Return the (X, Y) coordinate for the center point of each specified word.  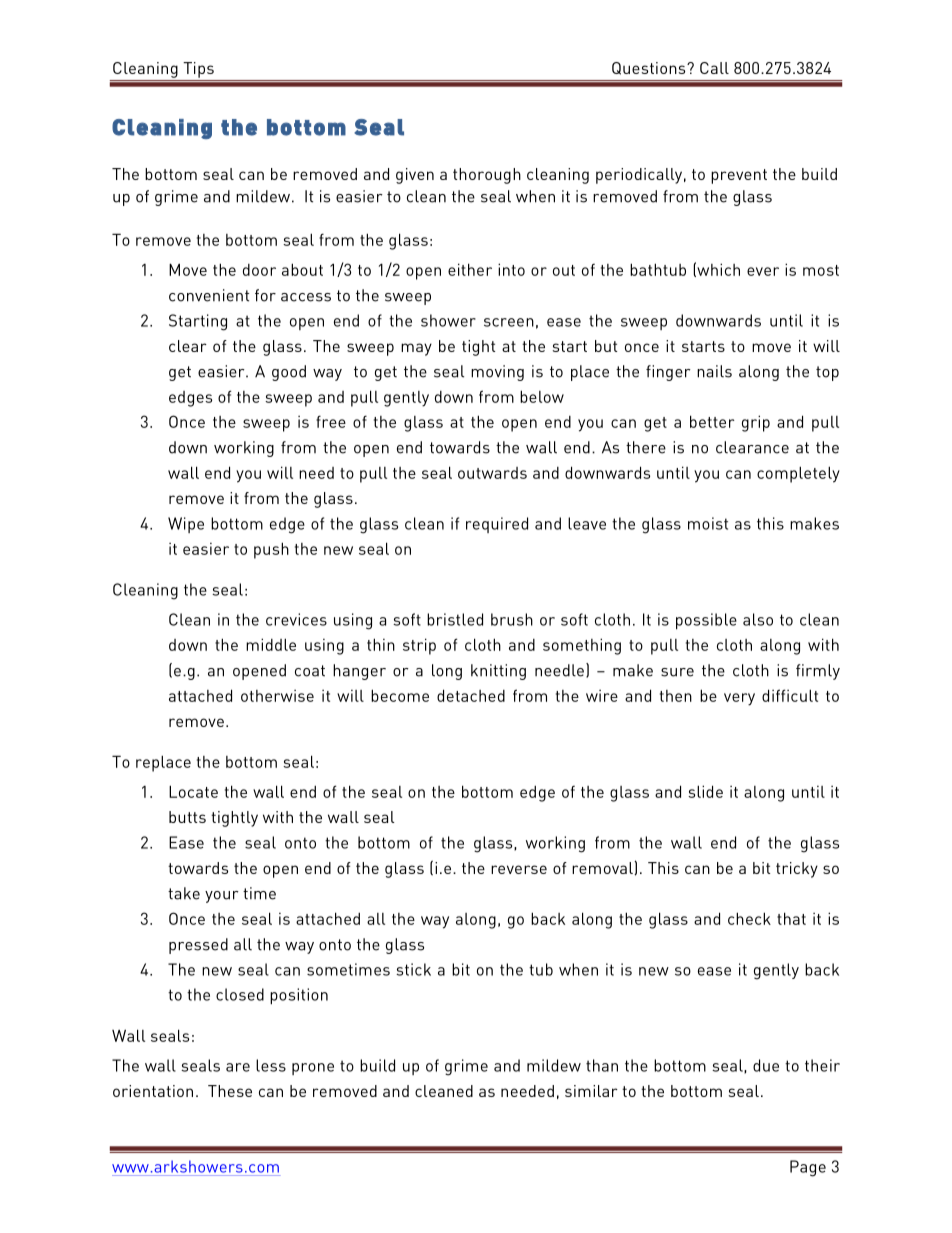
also (758, 619)
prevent (739, 176)
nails (714, 371)
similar (591, 1091)
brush (512, 619)
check (749, 918)
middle (271, 644)
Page (808, 1168)
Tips (198, 70)
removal (603, 868)
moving (497, 373)
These (230, 1091)
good (289, 373)
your (222, 897)
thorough (487, 176)
